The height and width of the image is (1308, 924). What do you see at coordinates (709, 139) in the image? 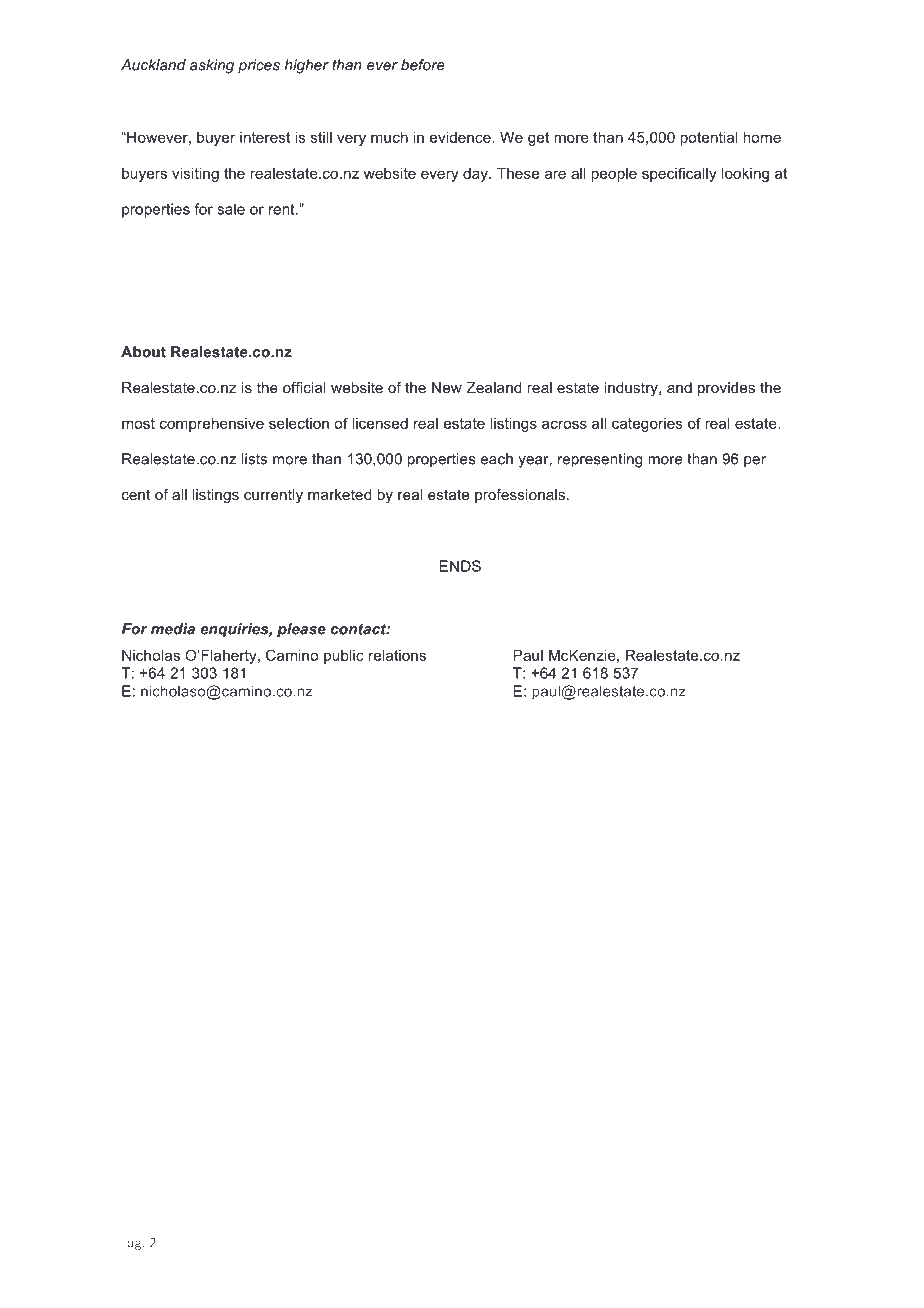
I see `potential` at bounding box center [709, 139].
